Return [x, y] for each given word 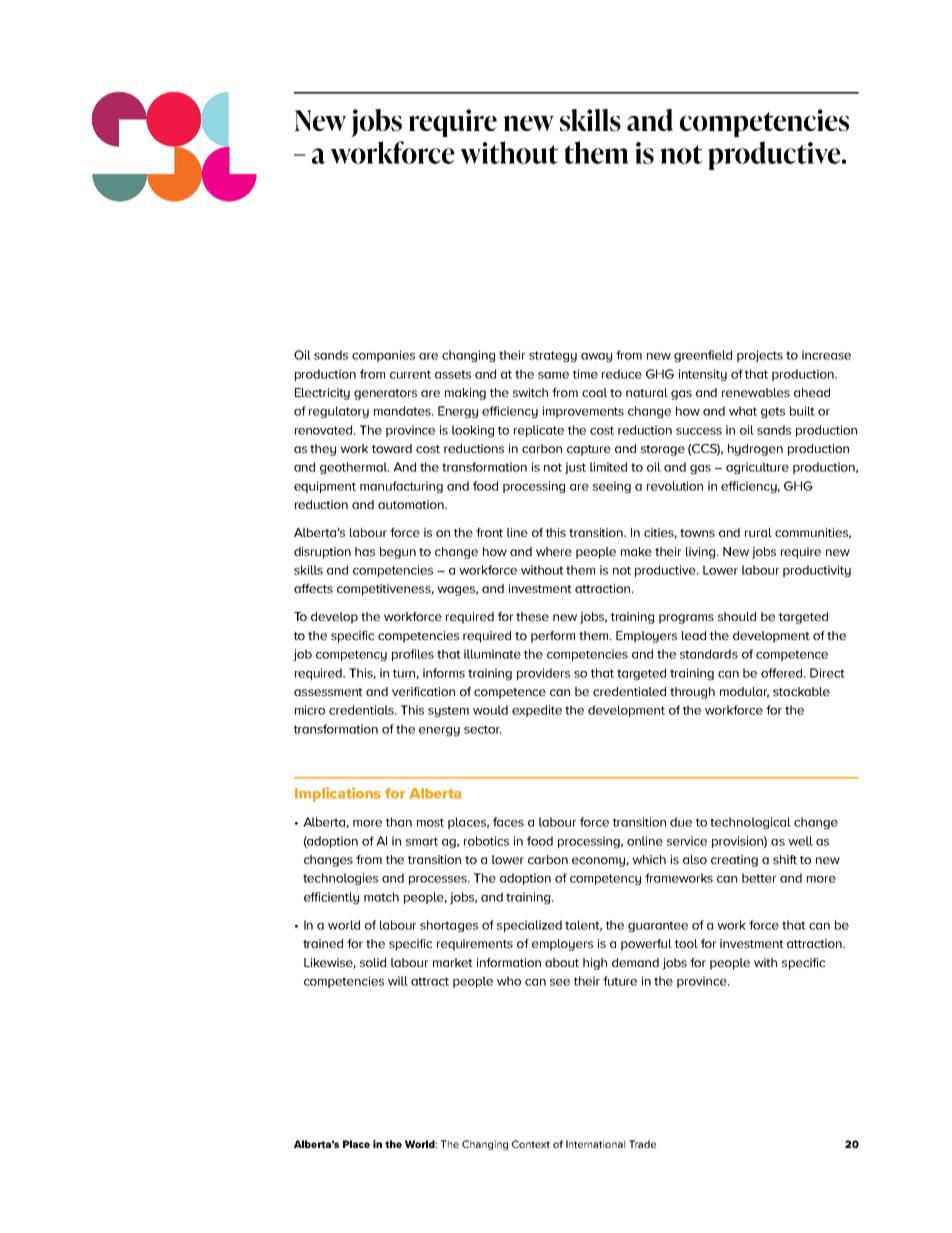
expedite [537, 711]
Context [531, 1144]
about [562, 962]
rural [758, 532]
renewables [756, 392]
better [759, 878]
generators [385, 394]
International [595, 1144]
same [553, 375]
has [365, 551]
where [554, 551]
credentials [362, 710]
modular [744, 692]
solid [373, 962]
